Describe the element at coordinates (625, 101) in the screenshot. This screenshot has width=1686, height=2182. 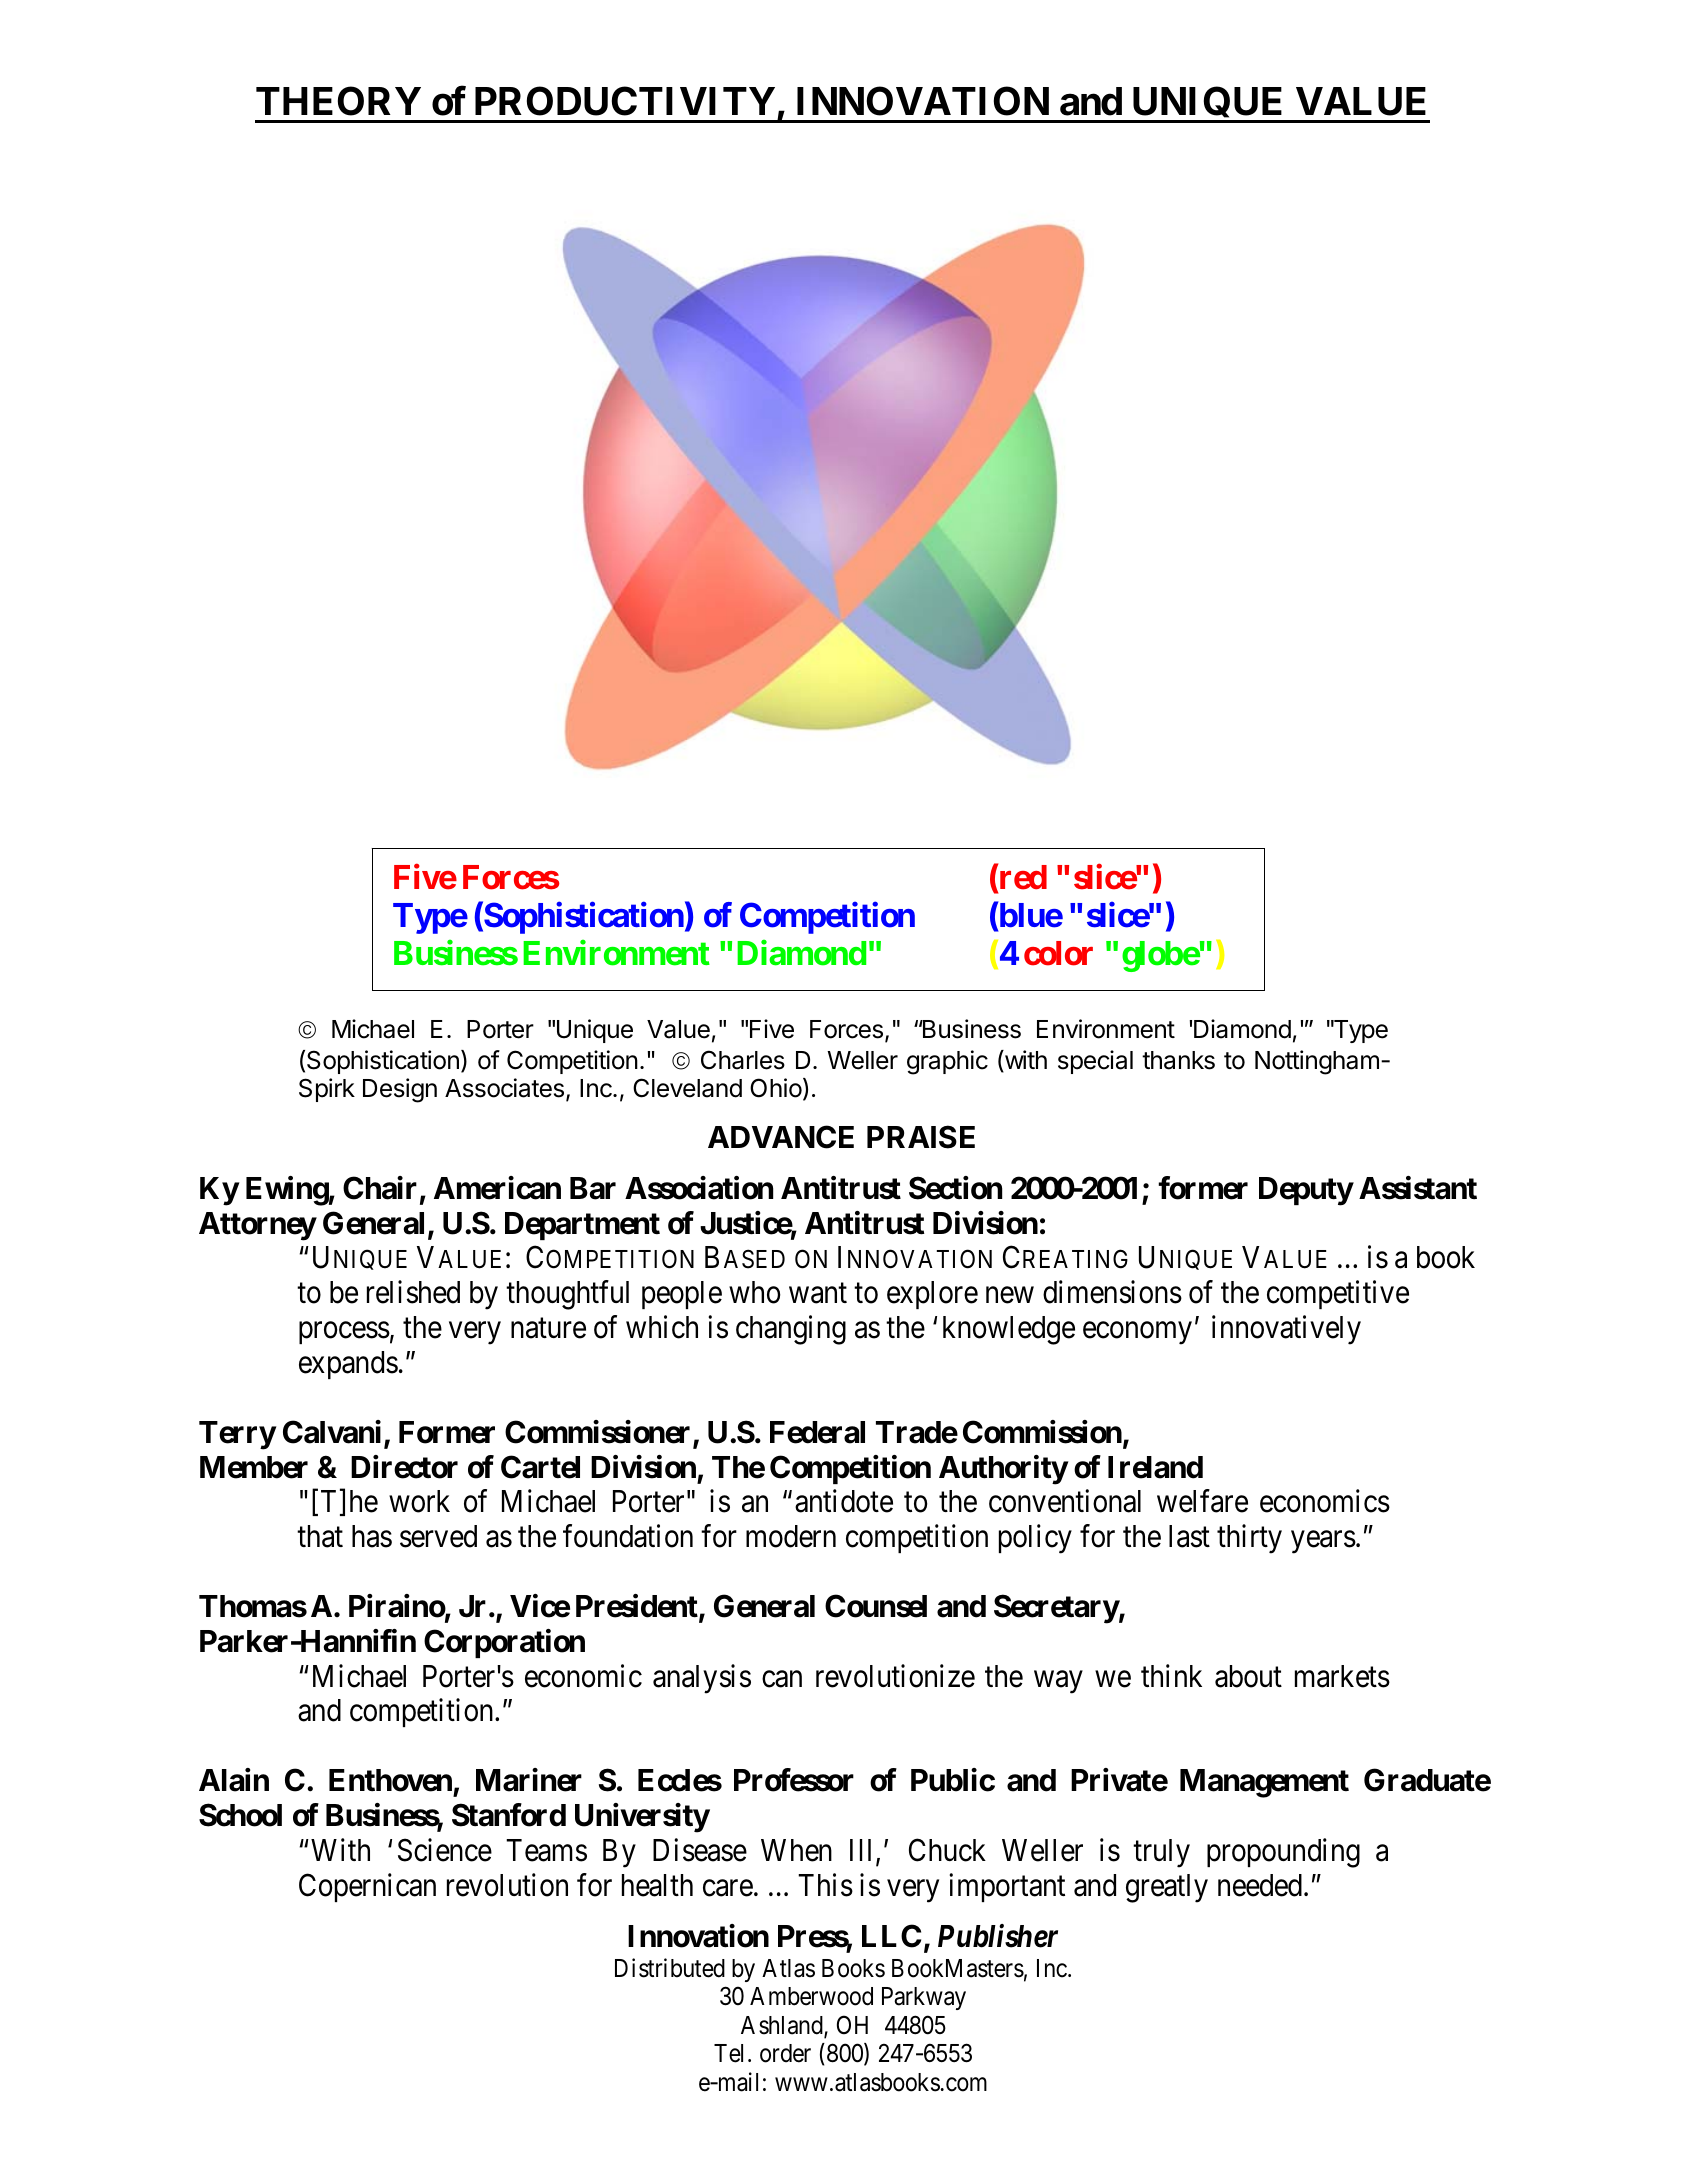
I see `PRODUCTIVITY` at that location.
